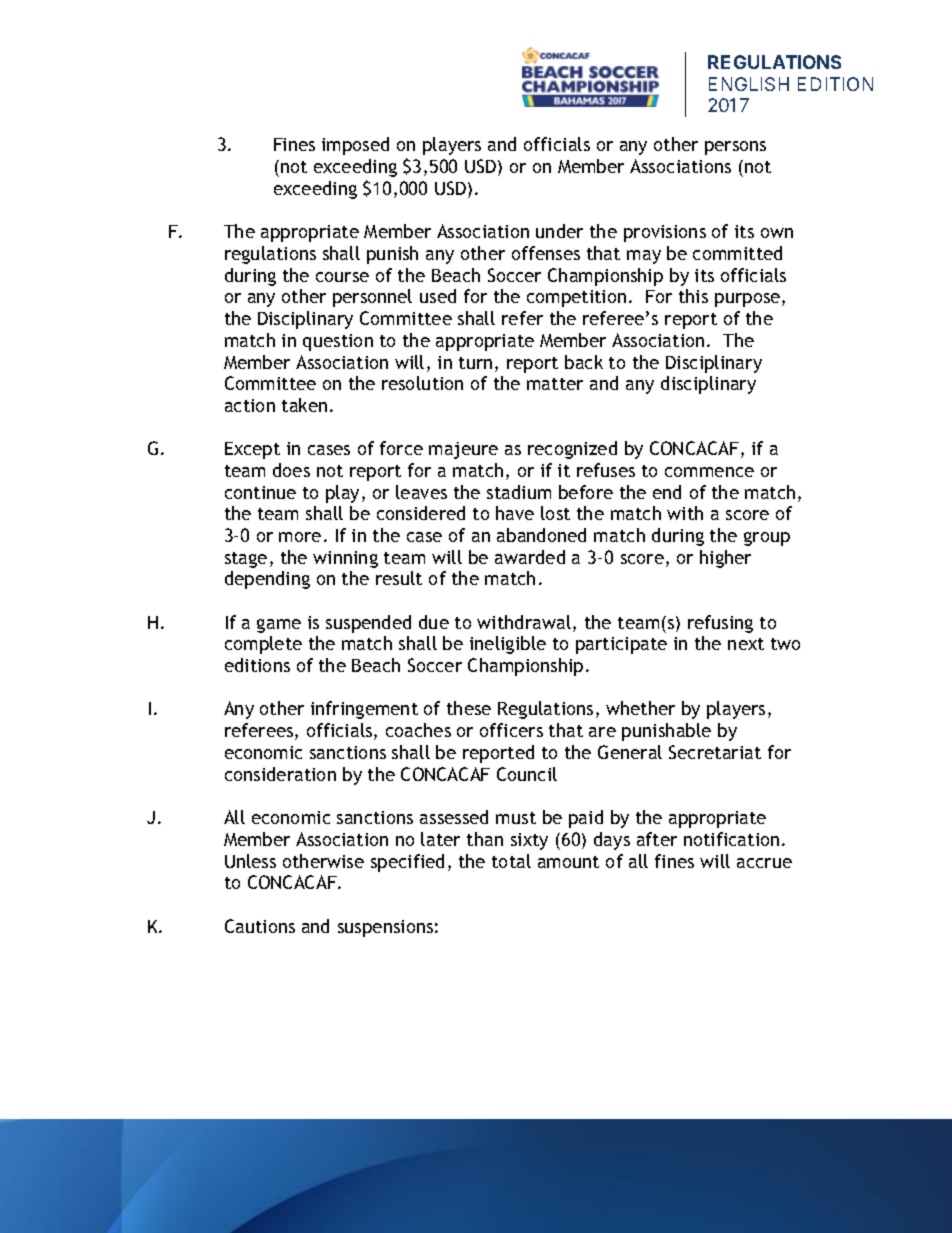 The height and width of the screenshot is (1233, 952). I want to click on imposed, so click(355, 146).
